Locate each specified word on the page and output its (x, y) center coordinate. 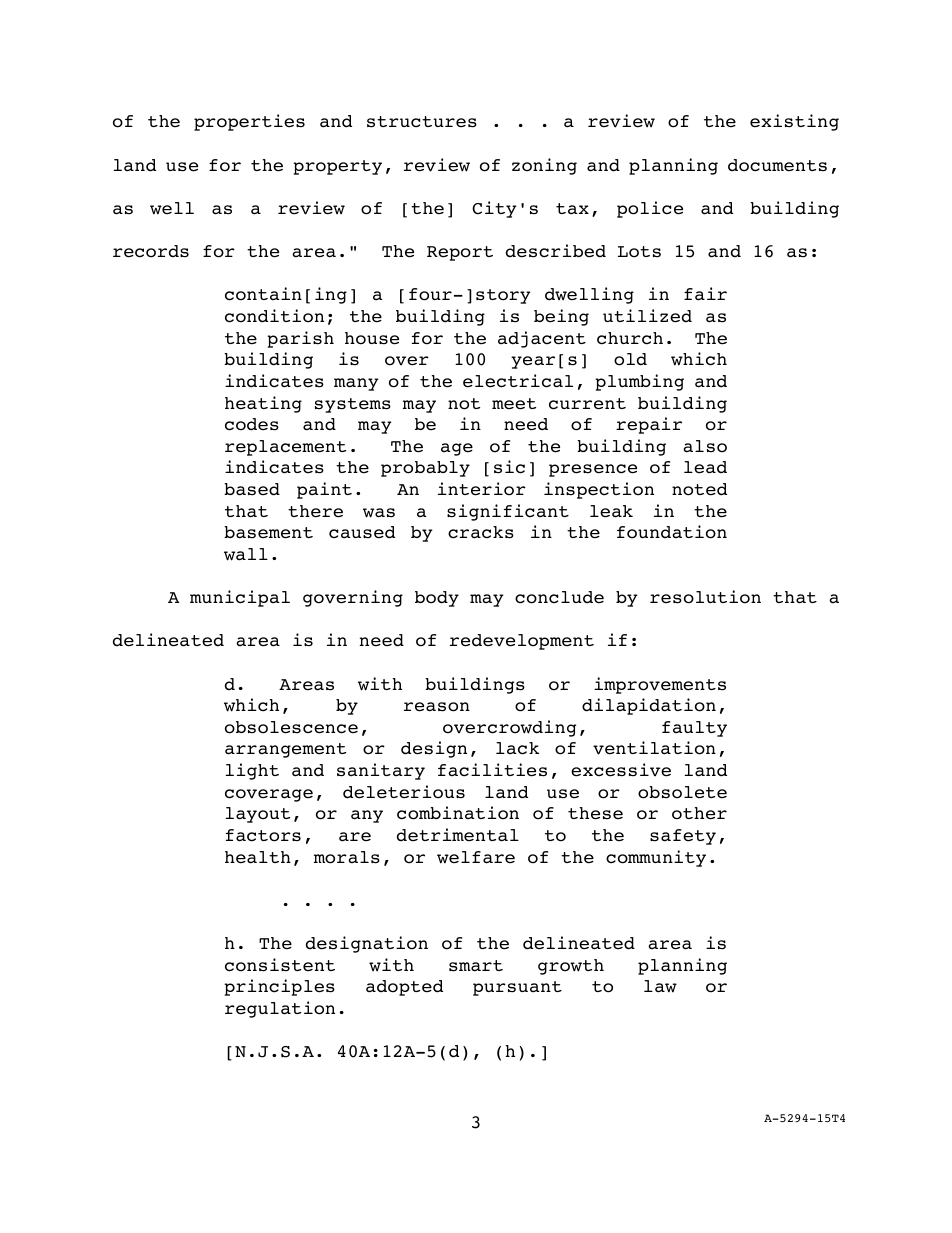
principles (279, 987)
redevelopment (522, 642)
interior (482, 489)
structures (422, 122)
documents (777, 165)
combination (458, 813)
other (699, 813)
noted (699, 489)
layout (258, 815)
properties (249, 122)
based (252, 489)
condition (274, 316)
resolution (705, 597)
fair (705, 294)
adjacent (542, 339)
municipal (240, 598)
